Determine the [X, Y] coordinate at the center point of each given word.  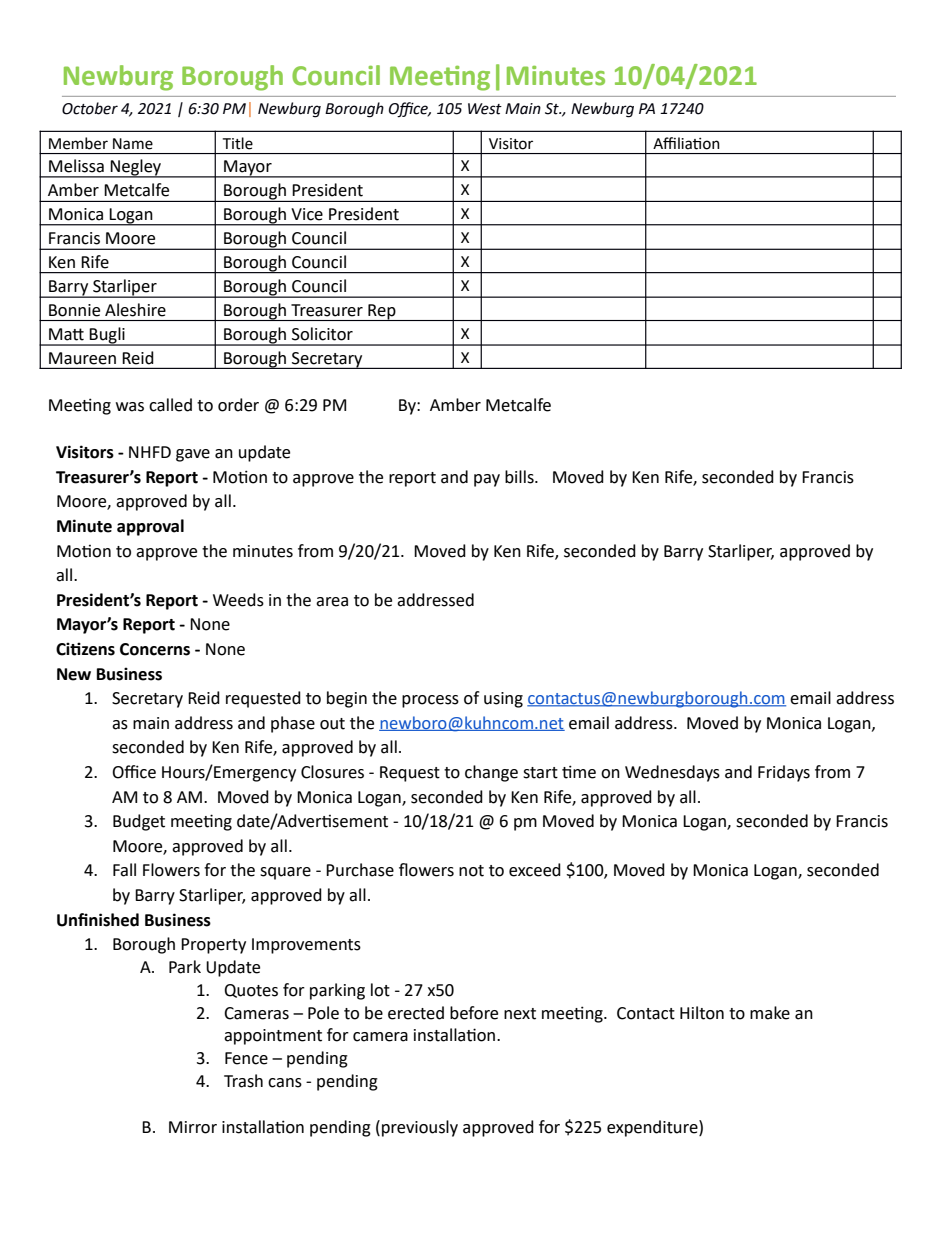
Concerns [155, 649]
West [485, 109]
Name [133, 144]
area [332, 602]
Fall [124, 870]
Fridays [784, 773]
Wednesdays [672, 773]
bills [520, 477]
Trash [243, 1081]
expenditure [653, 1128]
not [471, 871]
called [170, 405]
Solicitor [322, 334]
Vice [307, 214]
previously [420, 1128]
